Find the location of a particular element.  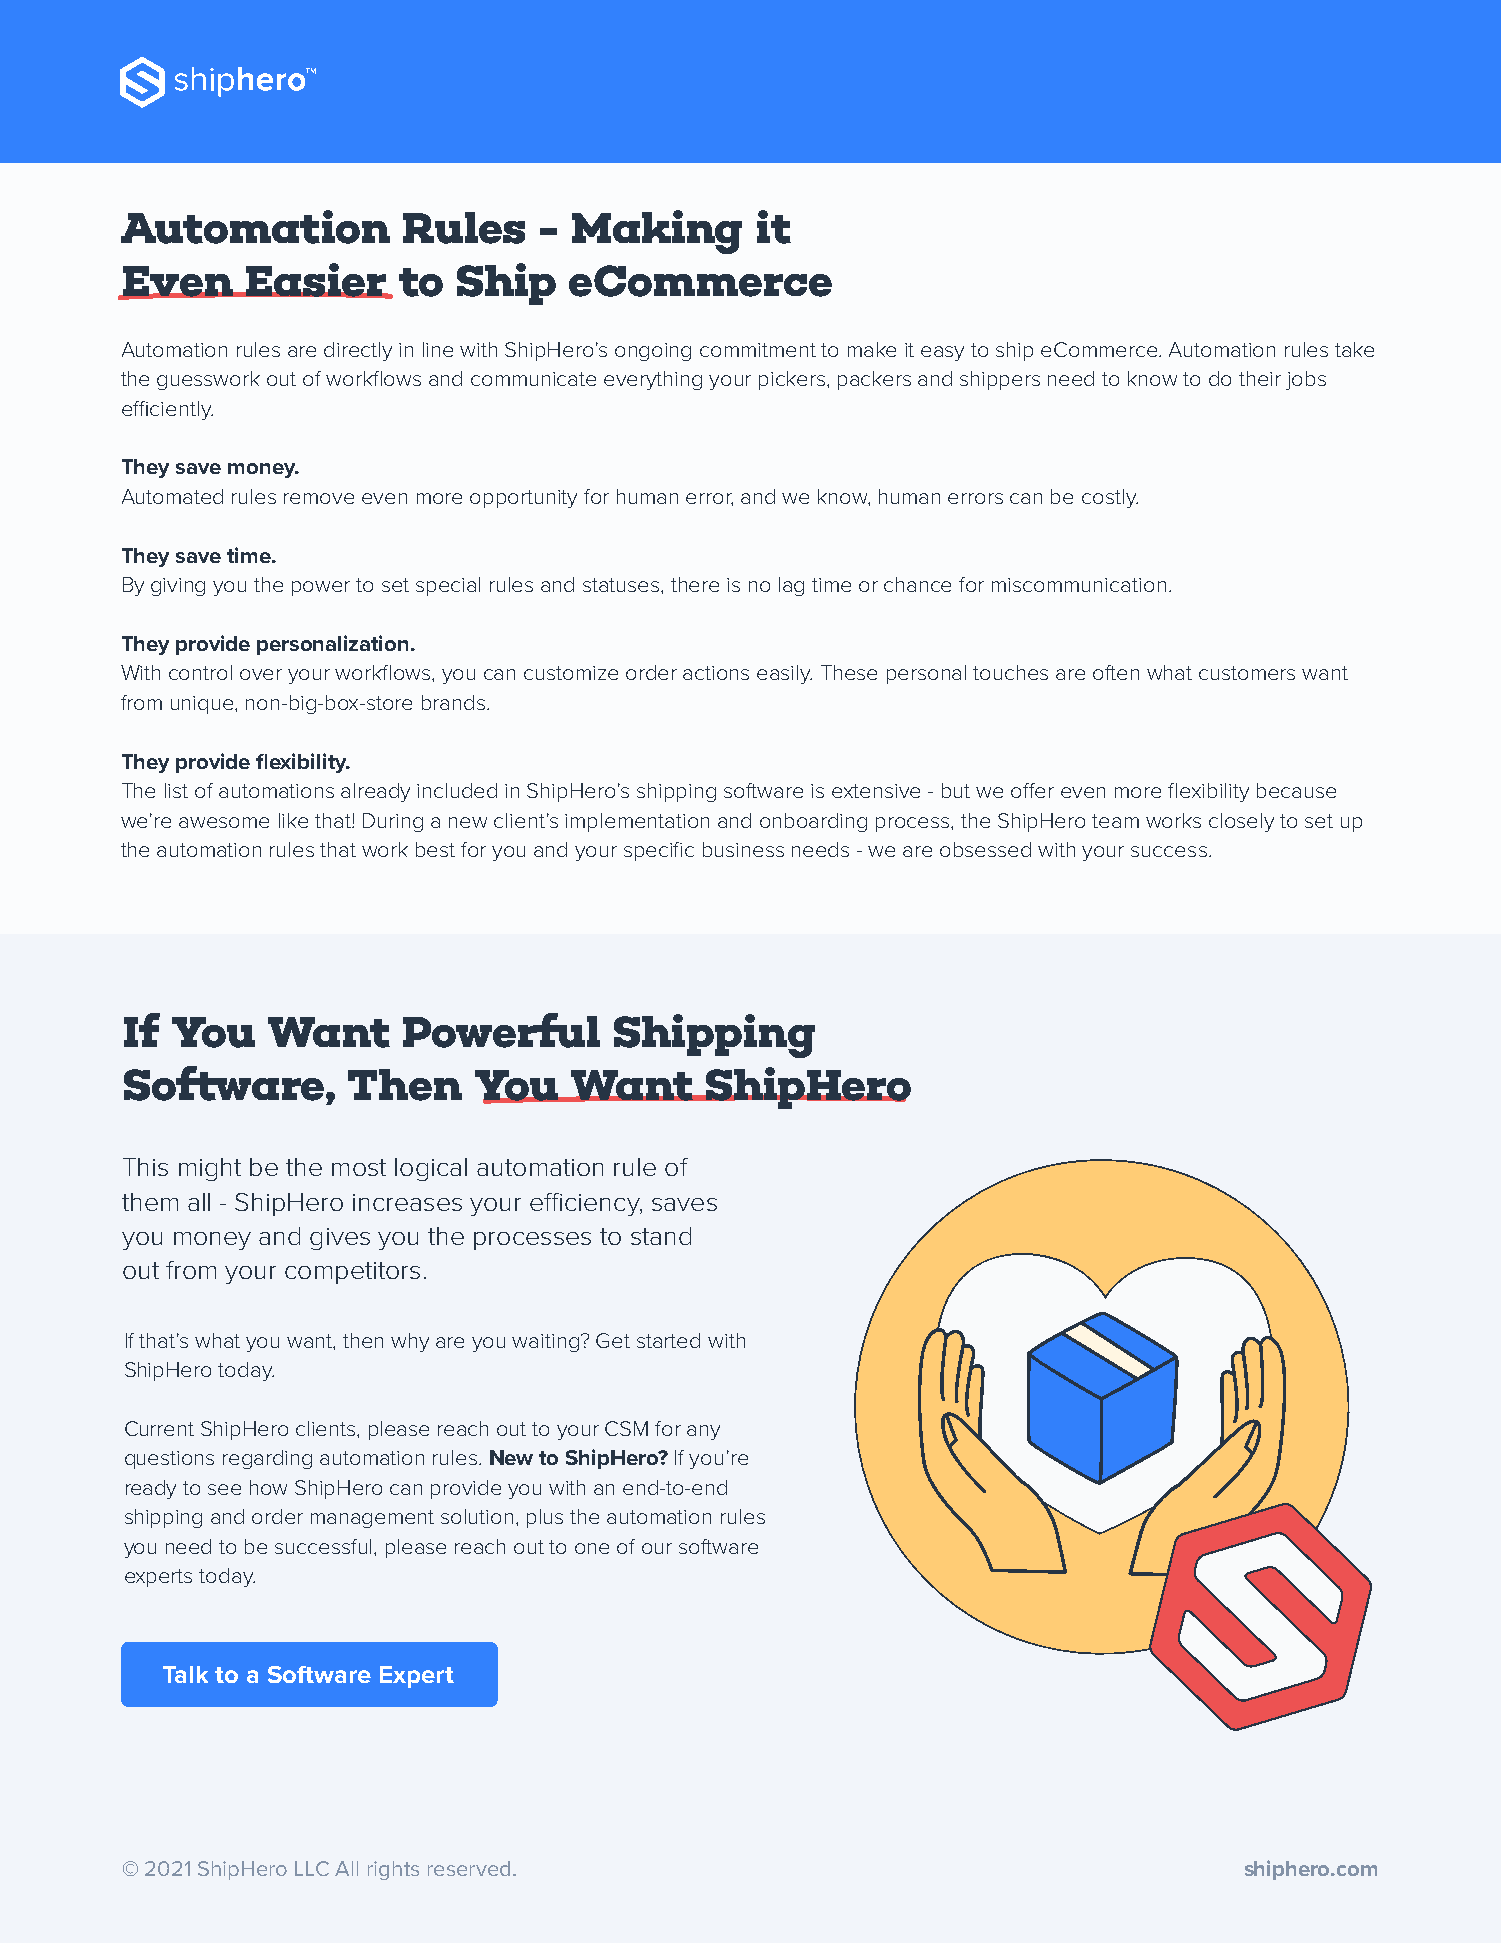

like is located at coordinates (293, 820).
